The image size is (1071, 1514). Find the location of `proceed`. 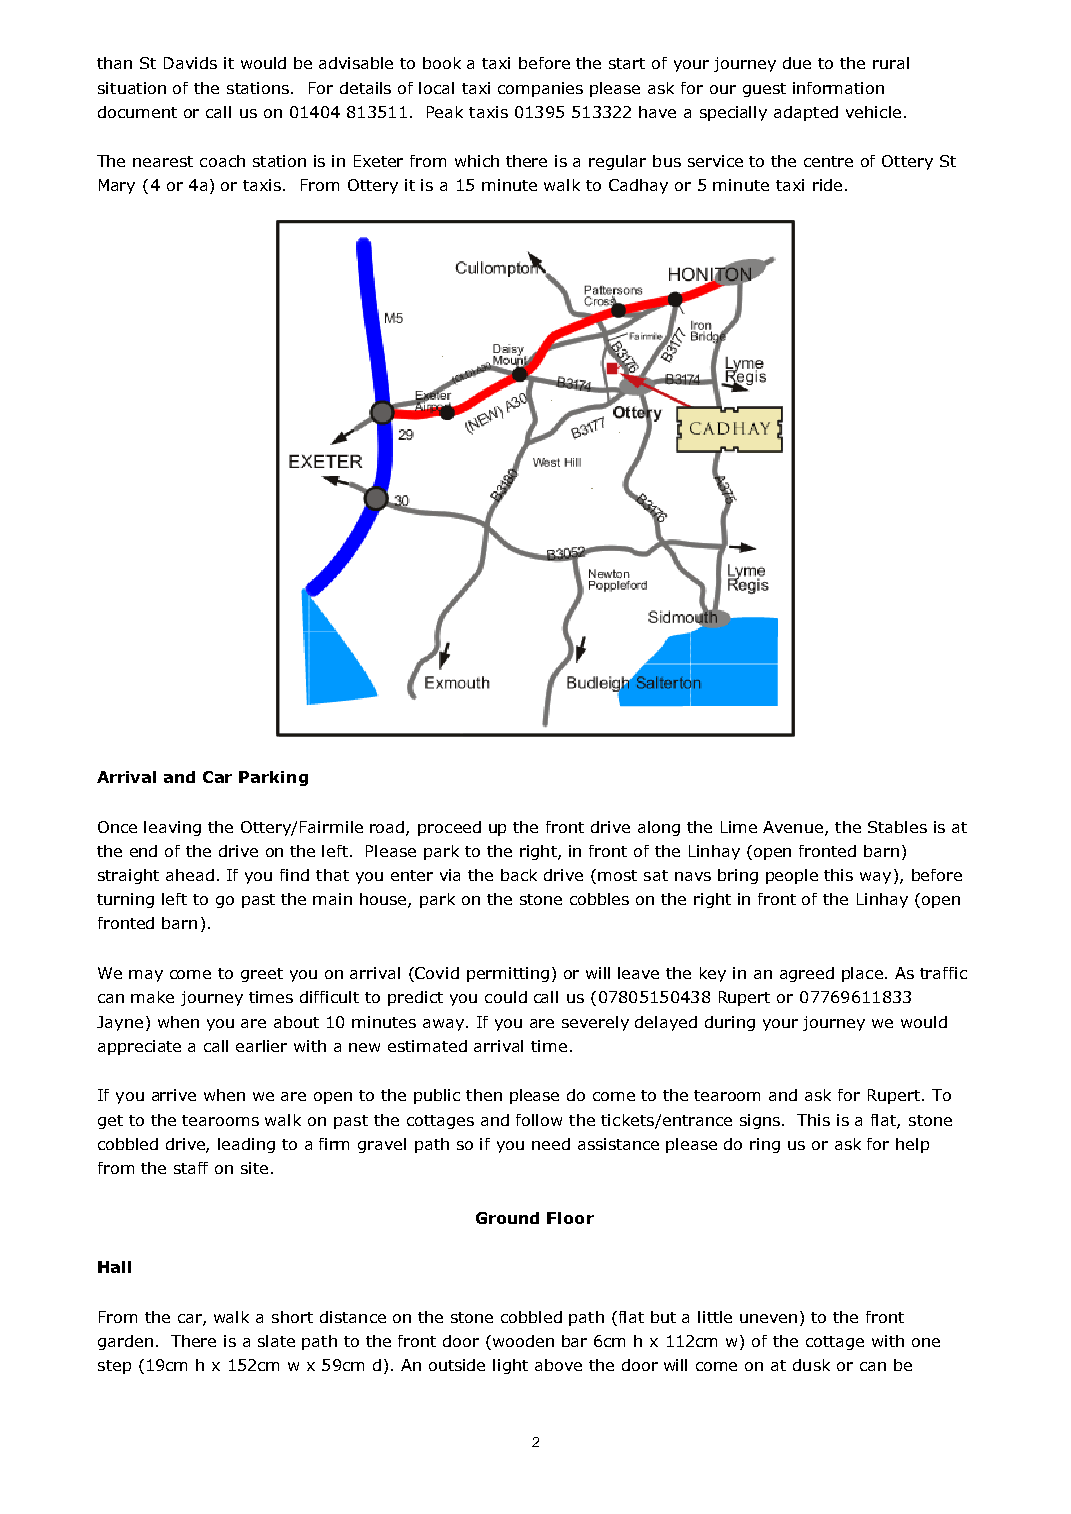

proceed is located at coordinates (449, 828).
